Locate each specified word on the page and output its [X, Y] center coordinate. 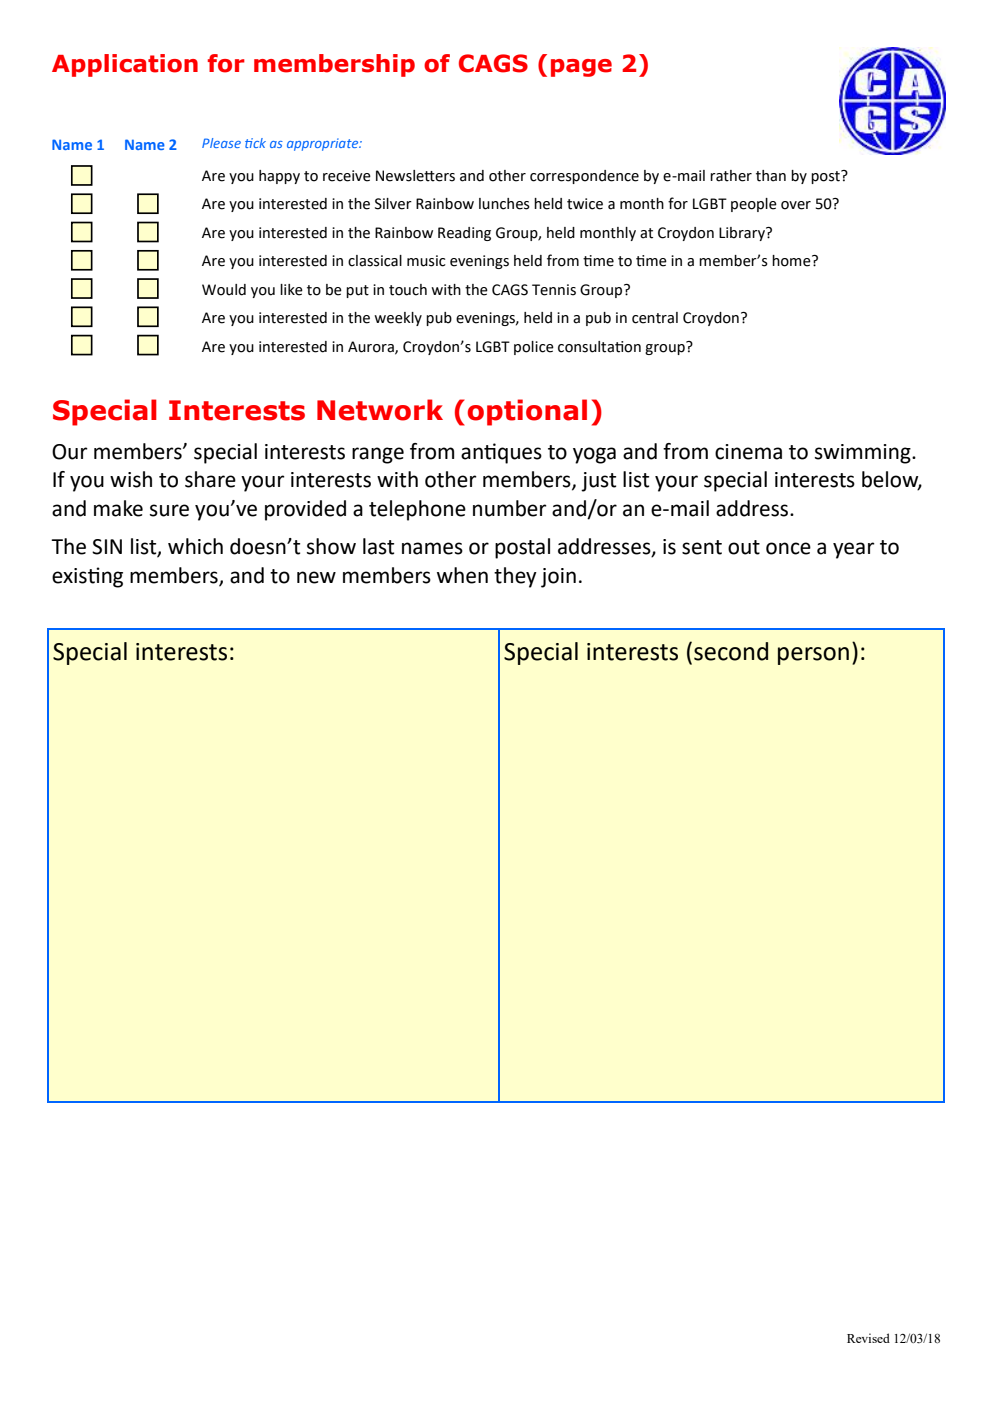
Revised [868, 1338]
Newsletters [415, 176]
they [515, 577]
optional [527, 412]
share [210, 479]
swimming [864, 454]
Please [221, 143]
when [462, 575]
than [771, 176]
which [195, 546]
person [813, 656]
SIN [107, 547]
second [731, 651]
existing [87, 577]
